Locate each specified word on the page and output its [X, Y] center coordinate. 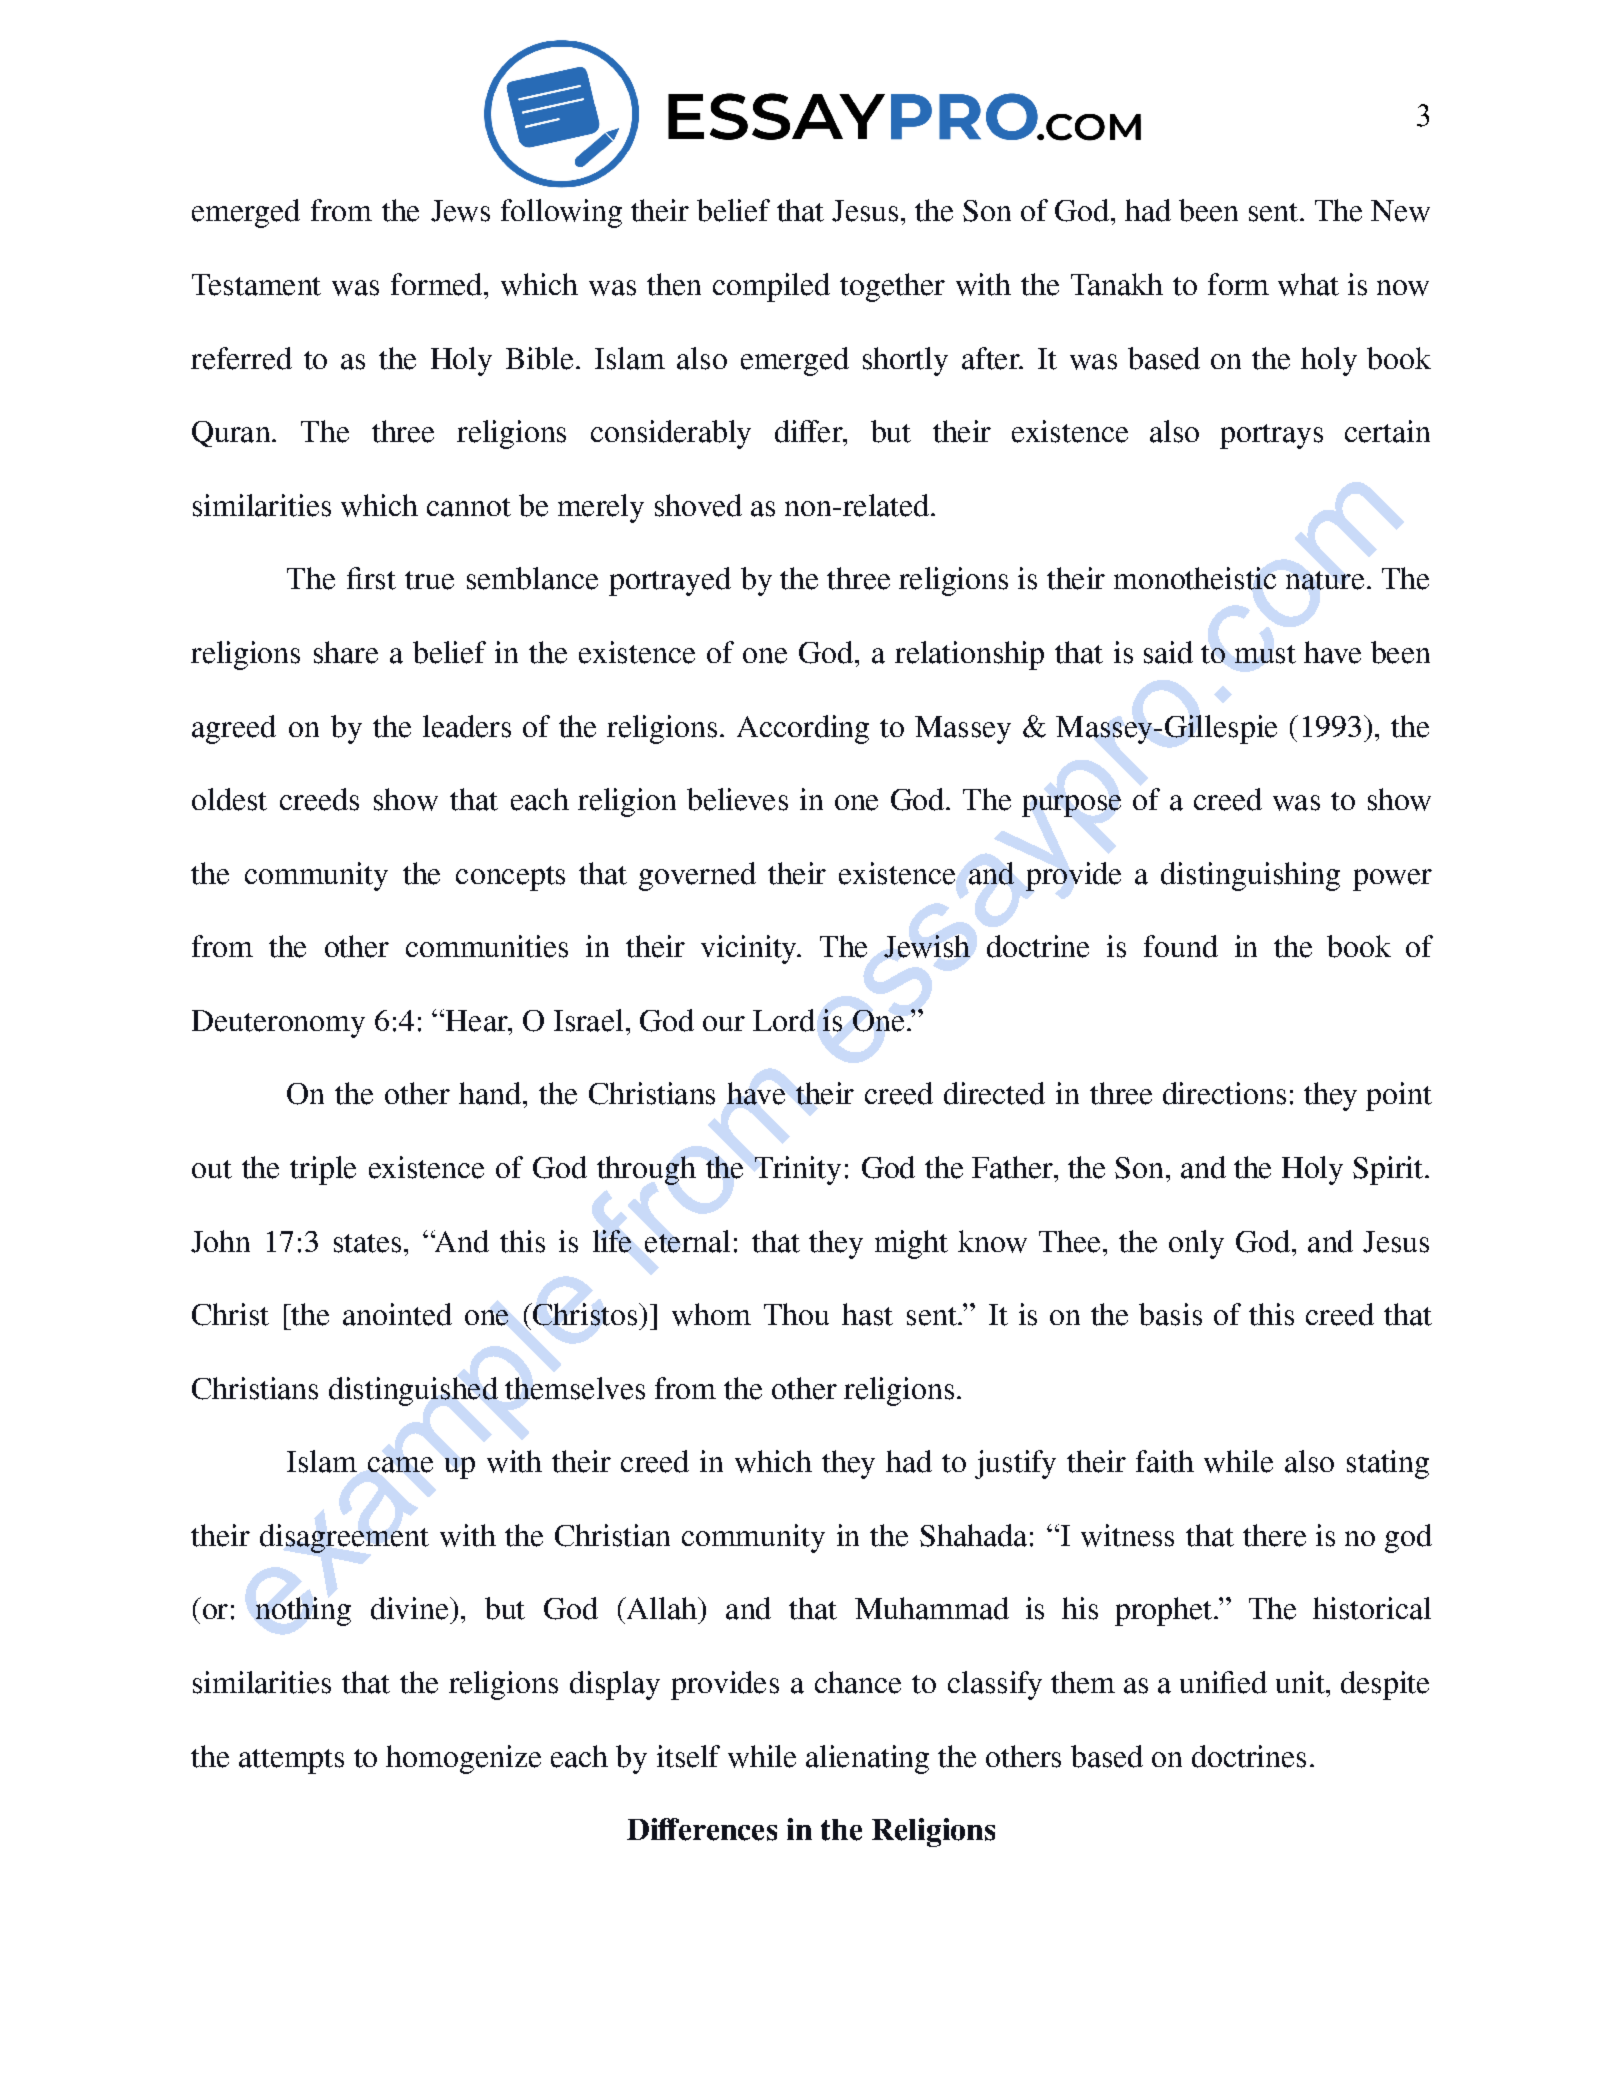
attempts [291, 1761]
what [1308, 284]
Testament [256, 285]
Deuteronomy [278, 1024]
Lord [784, 1020]
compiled [771, 287]
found [1181, 946]
